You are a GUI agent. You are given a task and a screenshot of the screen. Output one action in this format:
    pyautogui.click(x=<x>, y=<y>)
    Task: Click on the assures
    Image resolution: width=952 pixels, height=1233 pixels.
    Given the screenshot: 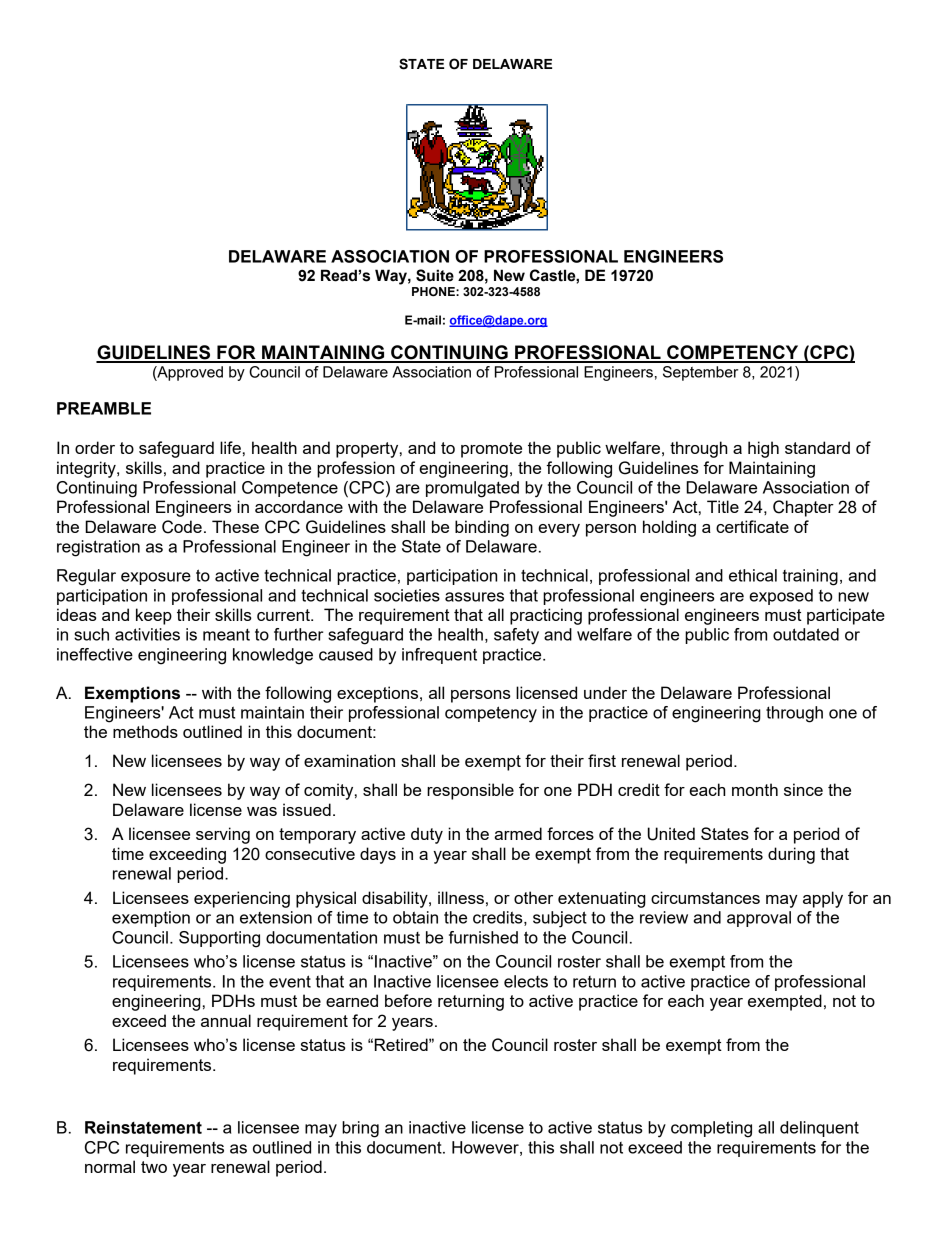 What is the action you would take?
    pyautogui.click(x=474, y=597)
